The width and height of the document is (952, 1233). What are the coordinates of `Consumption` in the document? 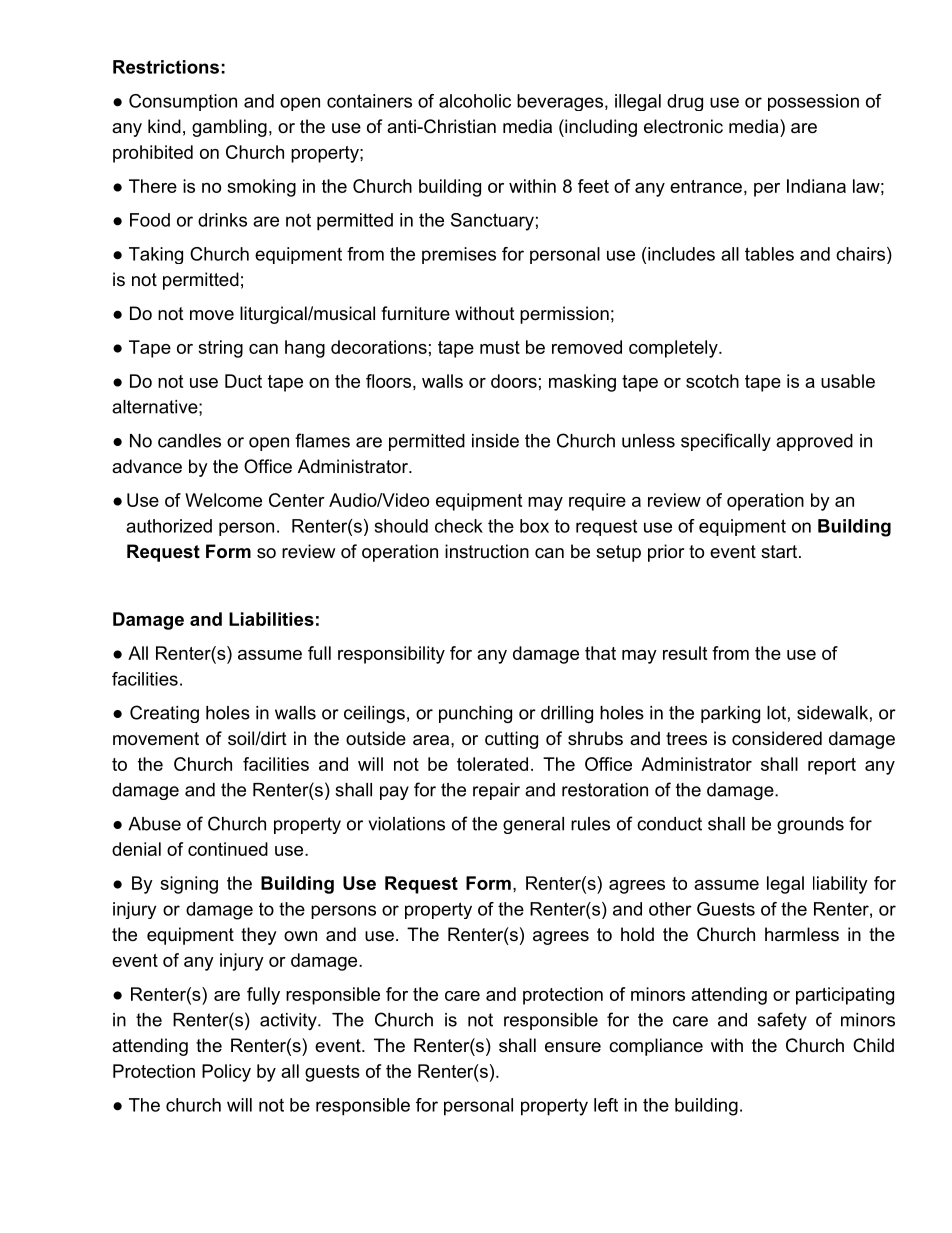 It's located at (183, 102).
